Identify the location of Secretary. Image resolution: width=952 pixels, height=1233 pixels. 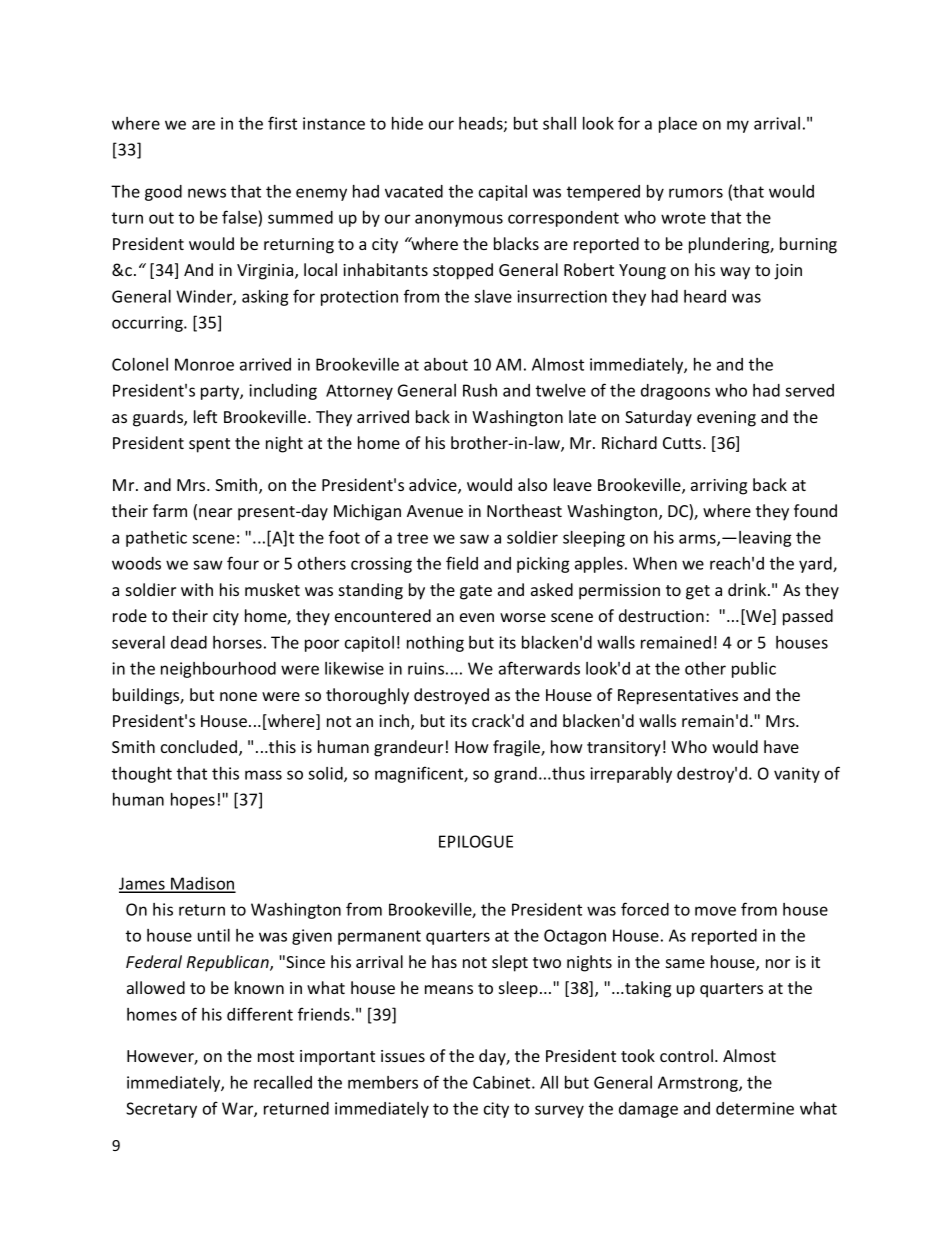
(161, 1110).
